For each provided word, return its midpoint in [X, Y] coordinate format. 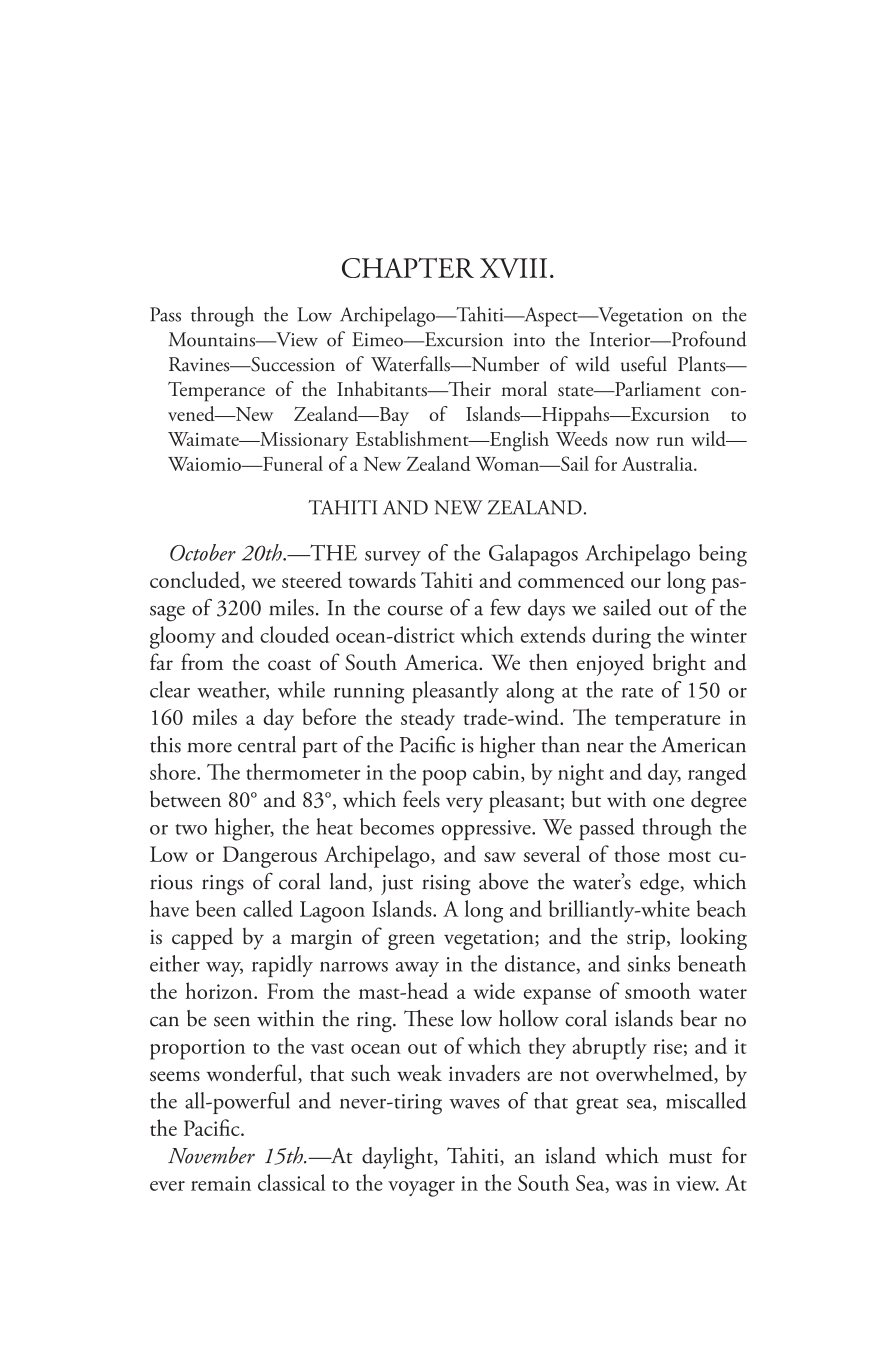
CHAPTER [408, 267]
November [211, 1155]
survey [393, 558]
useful [644, 364]
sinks [649, 963]
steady [428, 719]
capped [202, 939]
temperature [667, 722]
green [411, 942]
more [209, 747]
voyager [421, 1189]
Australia [658, 463]
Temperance [216, 392]
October [203, 552]
